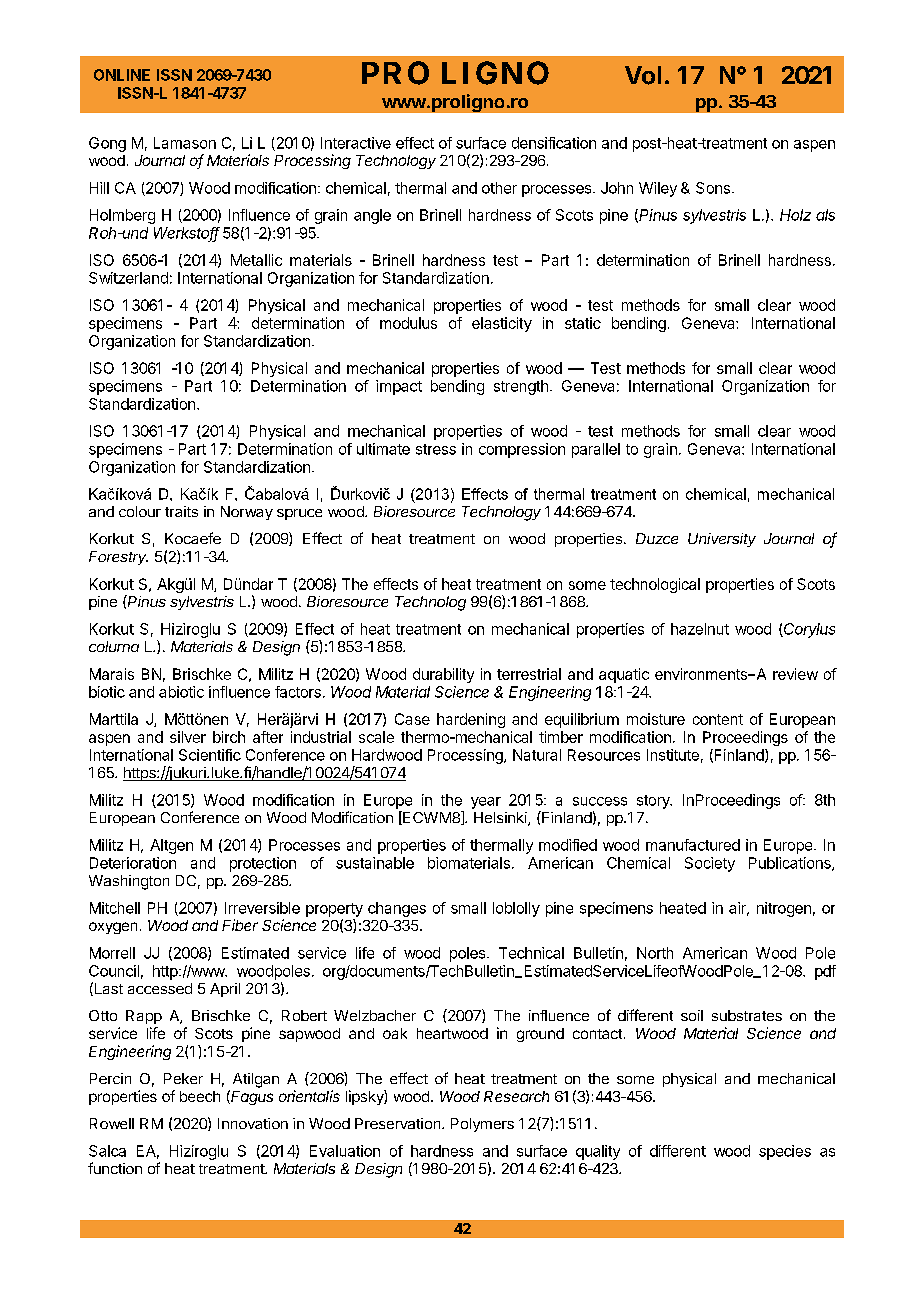 This screenshot has height=1308, width=924. What do you see at coordinates (133, 863) in the screenshot?
I see `Deterioration` at bounding box center [133, 863].
